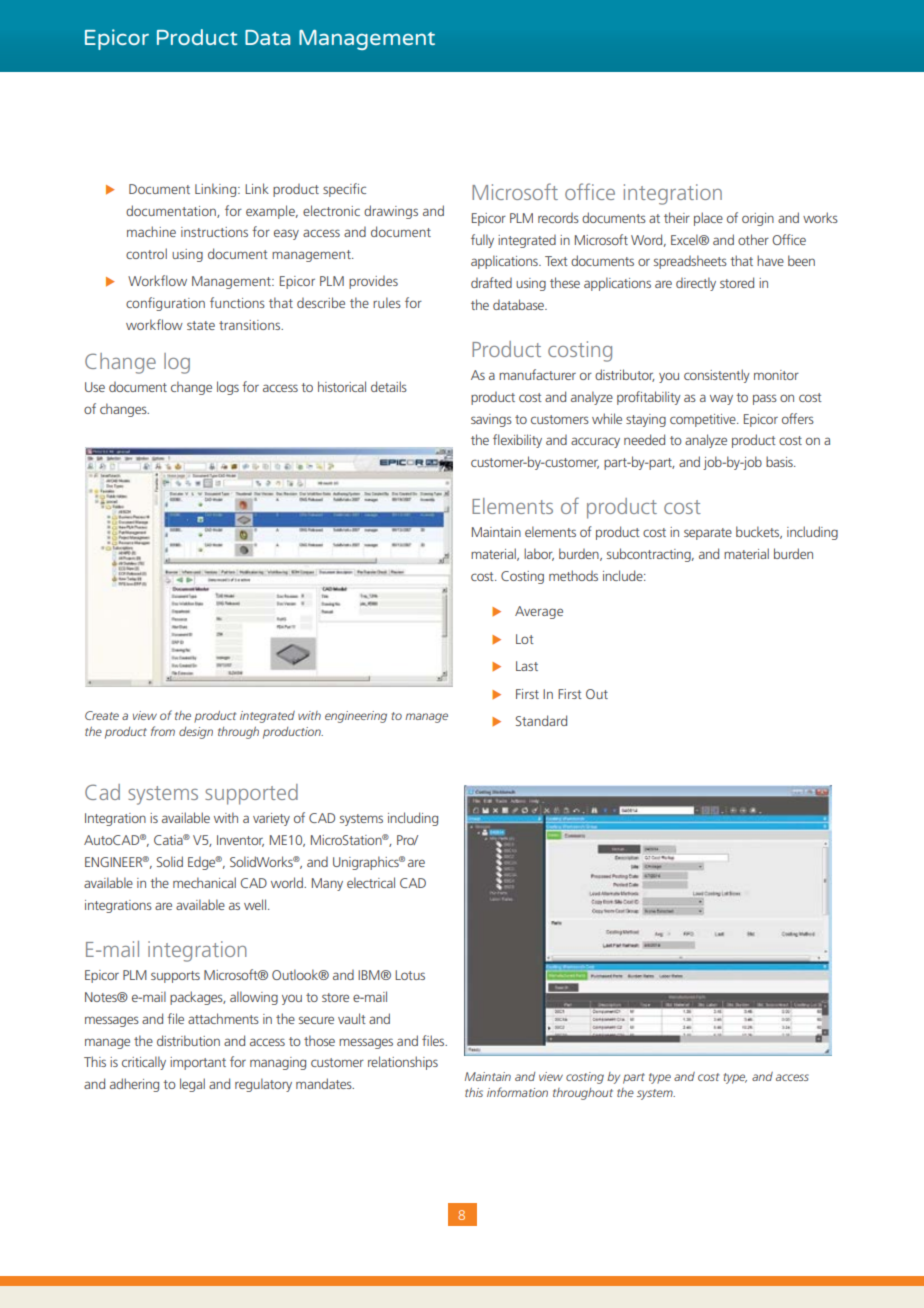 The width and height of the document is (924, 1308). Describe the element at coordinates (251, 794) in the document. I see `supported` at that location.
